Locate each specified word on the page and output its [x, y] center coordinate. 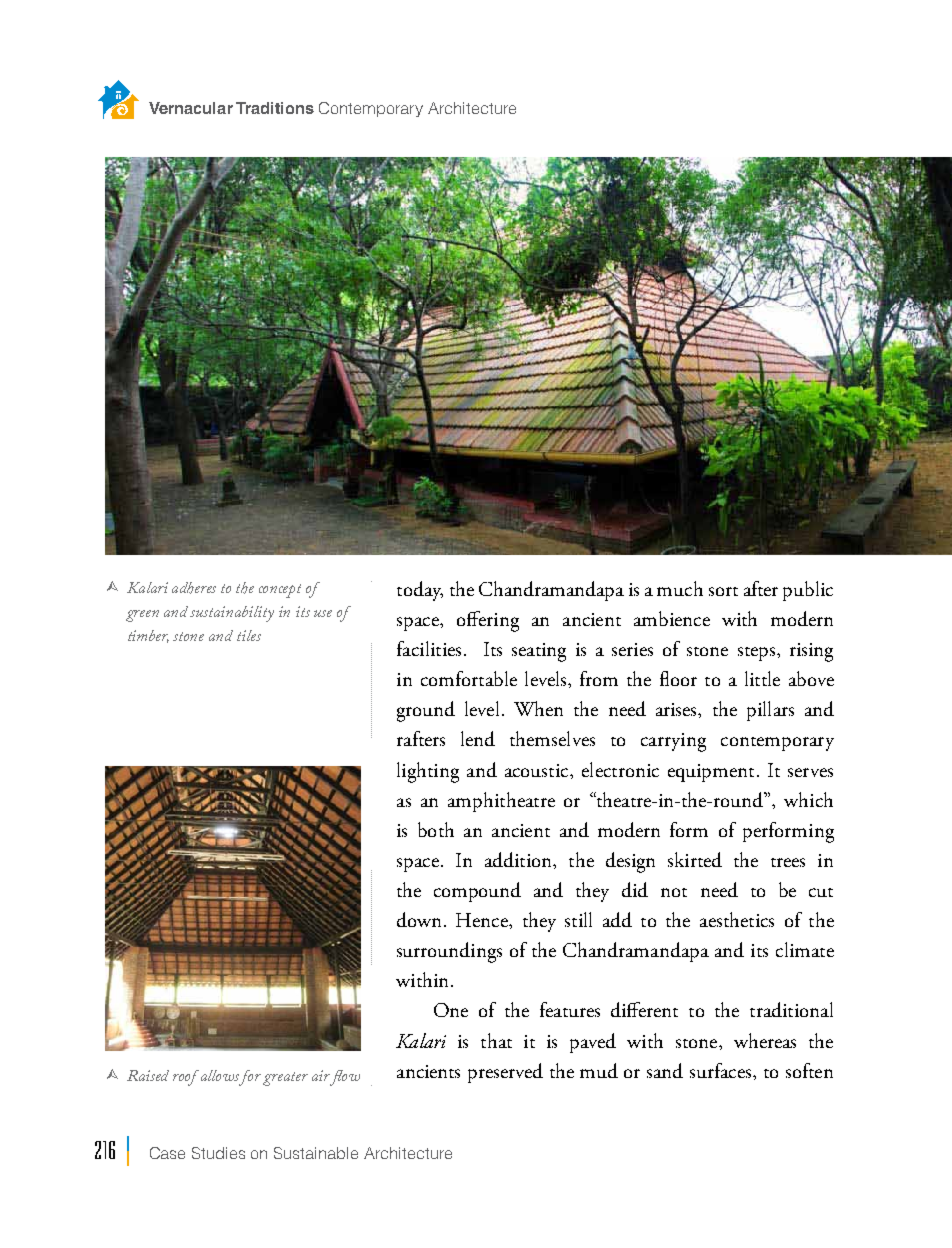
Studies [218, 1153]
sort [723, 591]
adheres [194, 588]
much [680, 588]
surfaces [722, 1070]
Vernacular [191, 108]
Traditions [275, 108]
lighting [428, 772]
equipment [711, 773]
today [420, 591]
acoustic [538, 770]
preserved [505, 1073]
